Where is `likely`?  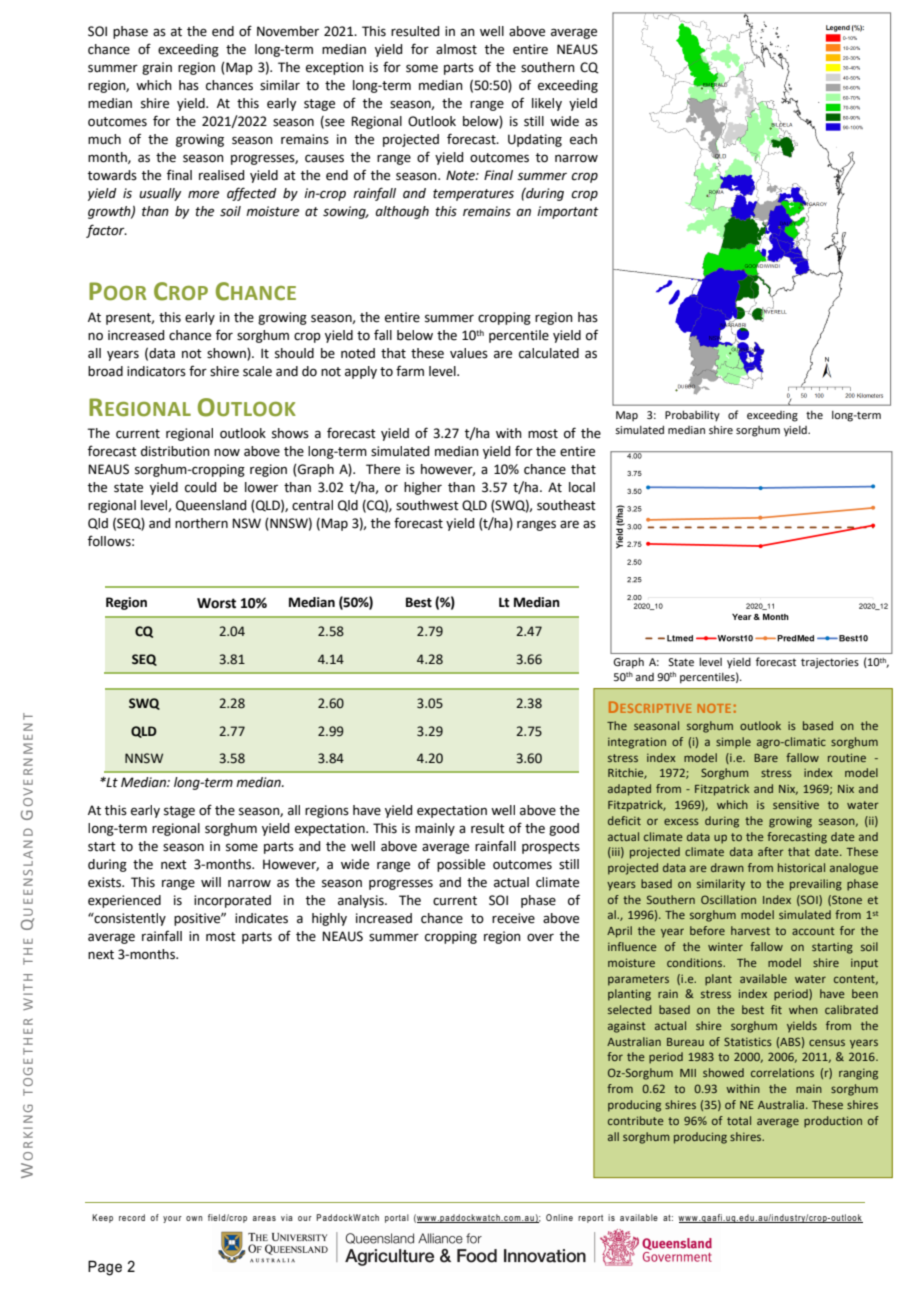
likely is located at coordinates (547, 104).
